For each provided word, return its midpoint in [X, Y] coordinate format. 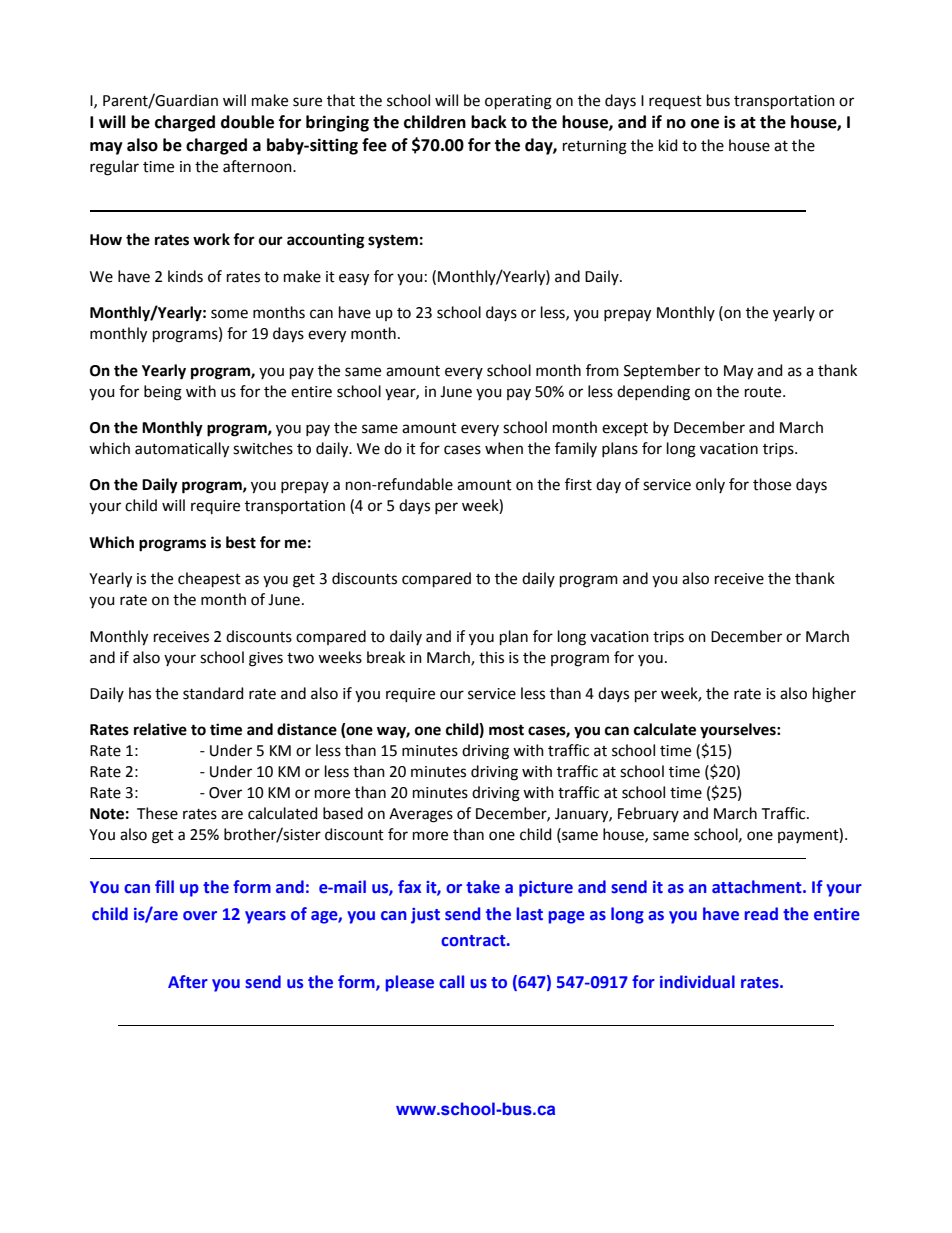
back [489, 122]
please [410, 983]
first [578, 484]
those [772, 484]
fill [164, 886]
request [675, 102]
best [241, 542]
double [247, 122]
